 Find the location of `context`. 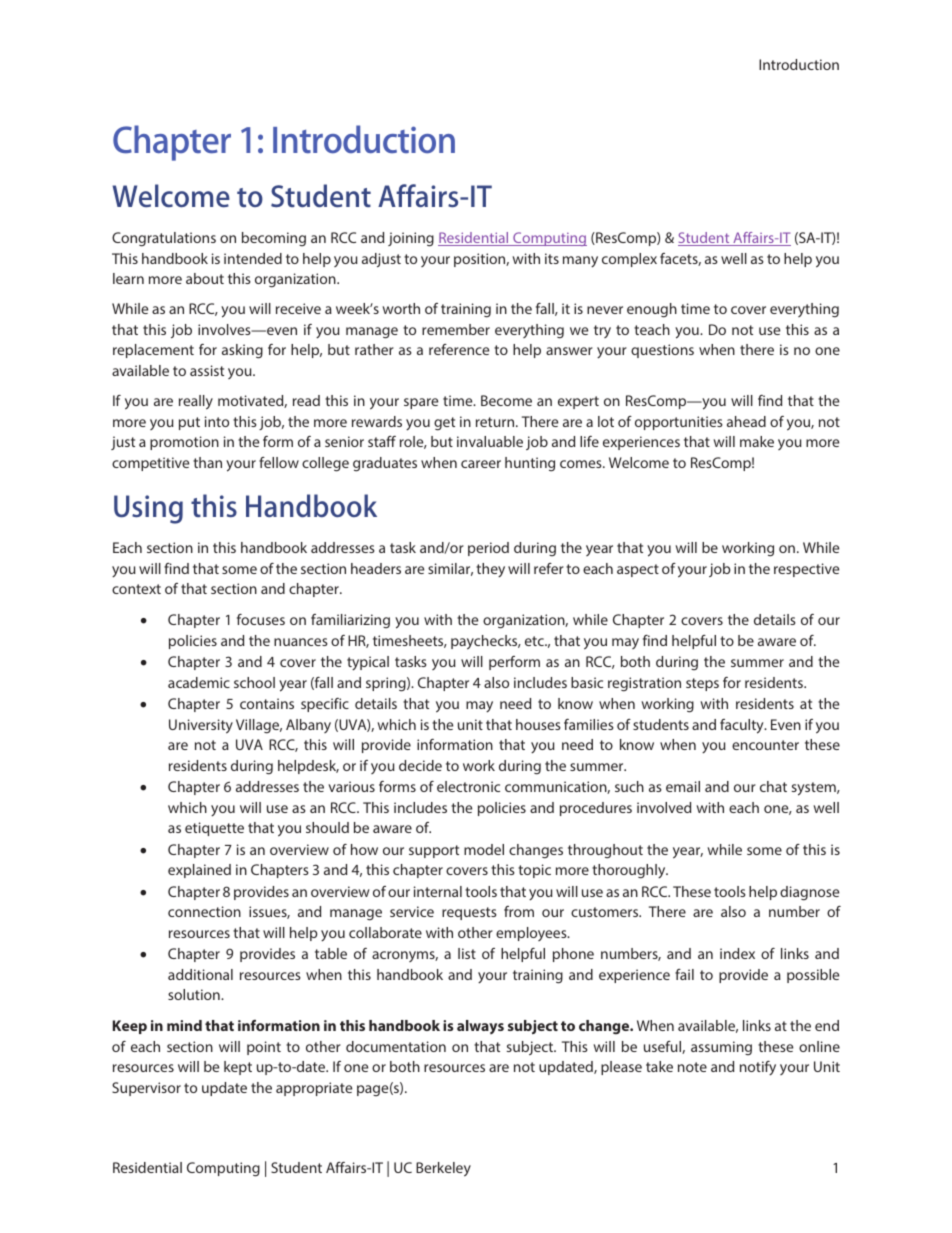

context is located at coordinates (136, 589).
